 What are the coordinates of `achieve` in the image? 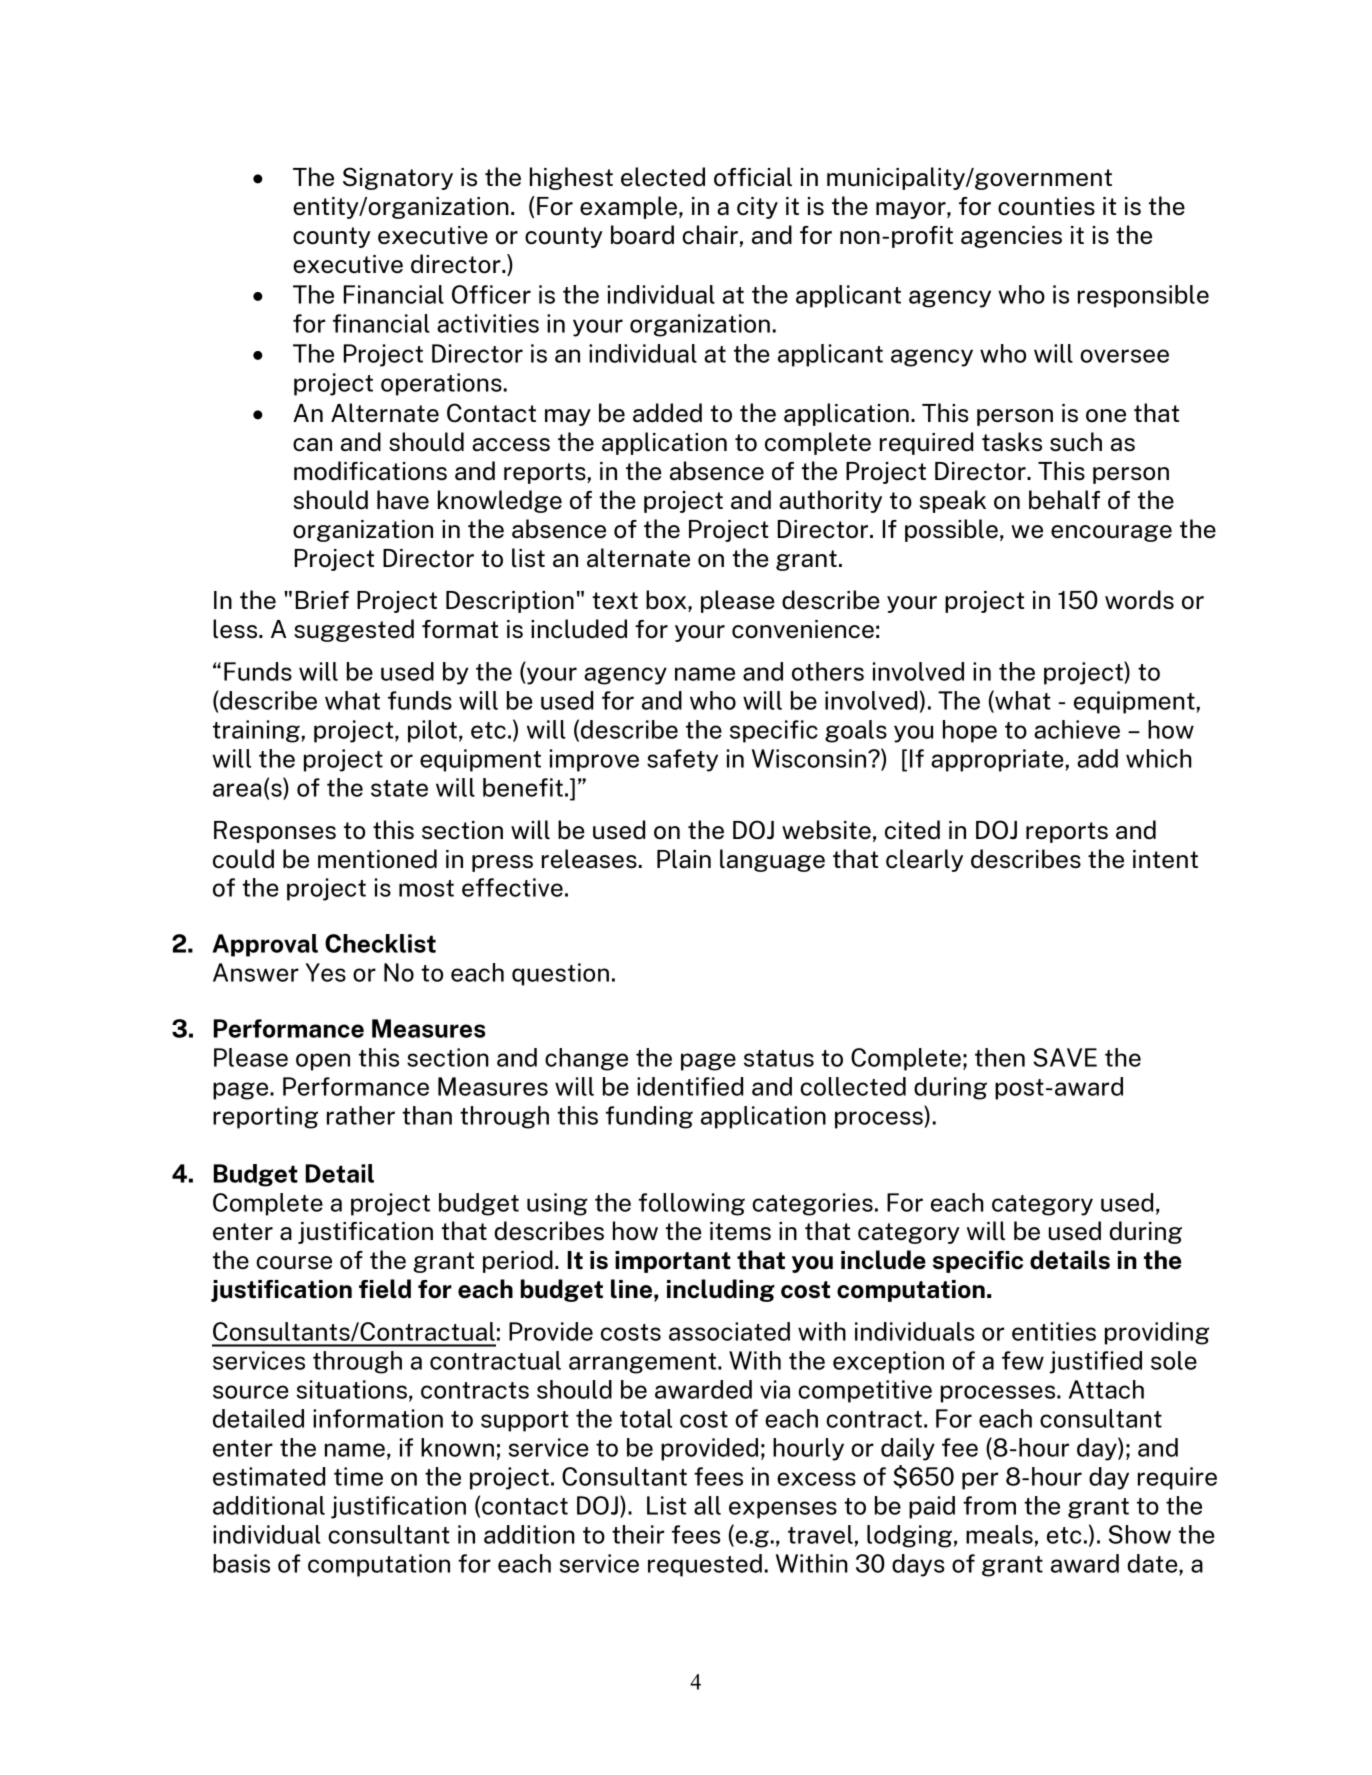 It's located at (1077, 729).
